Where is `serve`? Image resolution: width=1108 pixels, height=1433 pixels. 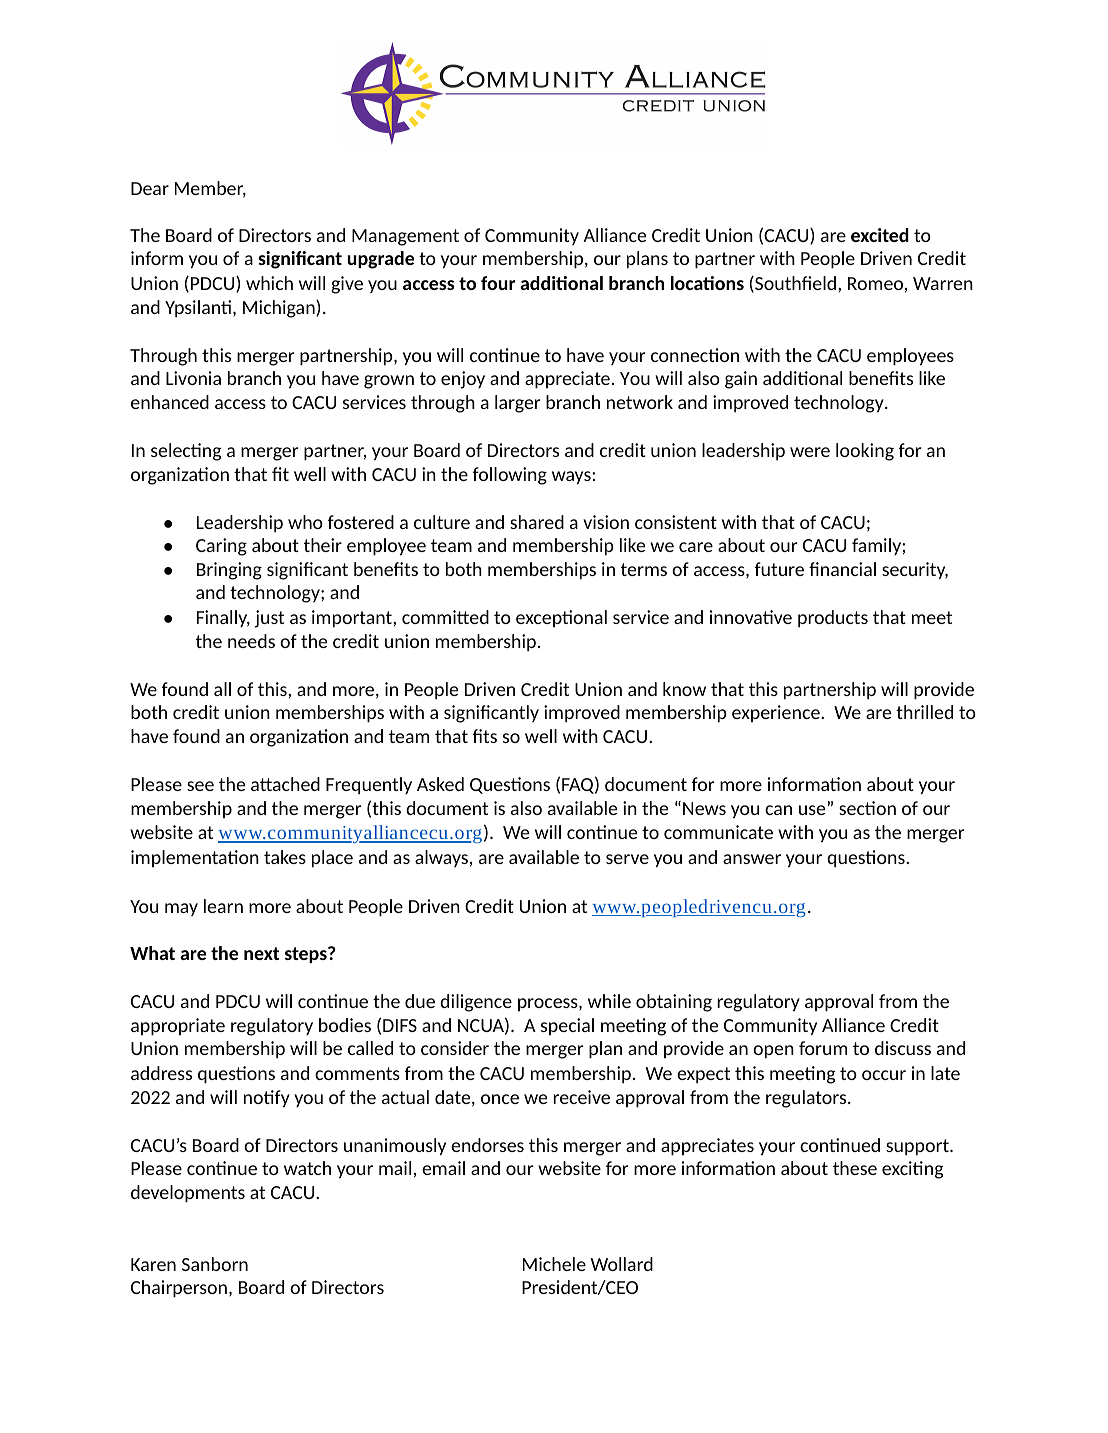 serve is located at coordinates (627, 859).
